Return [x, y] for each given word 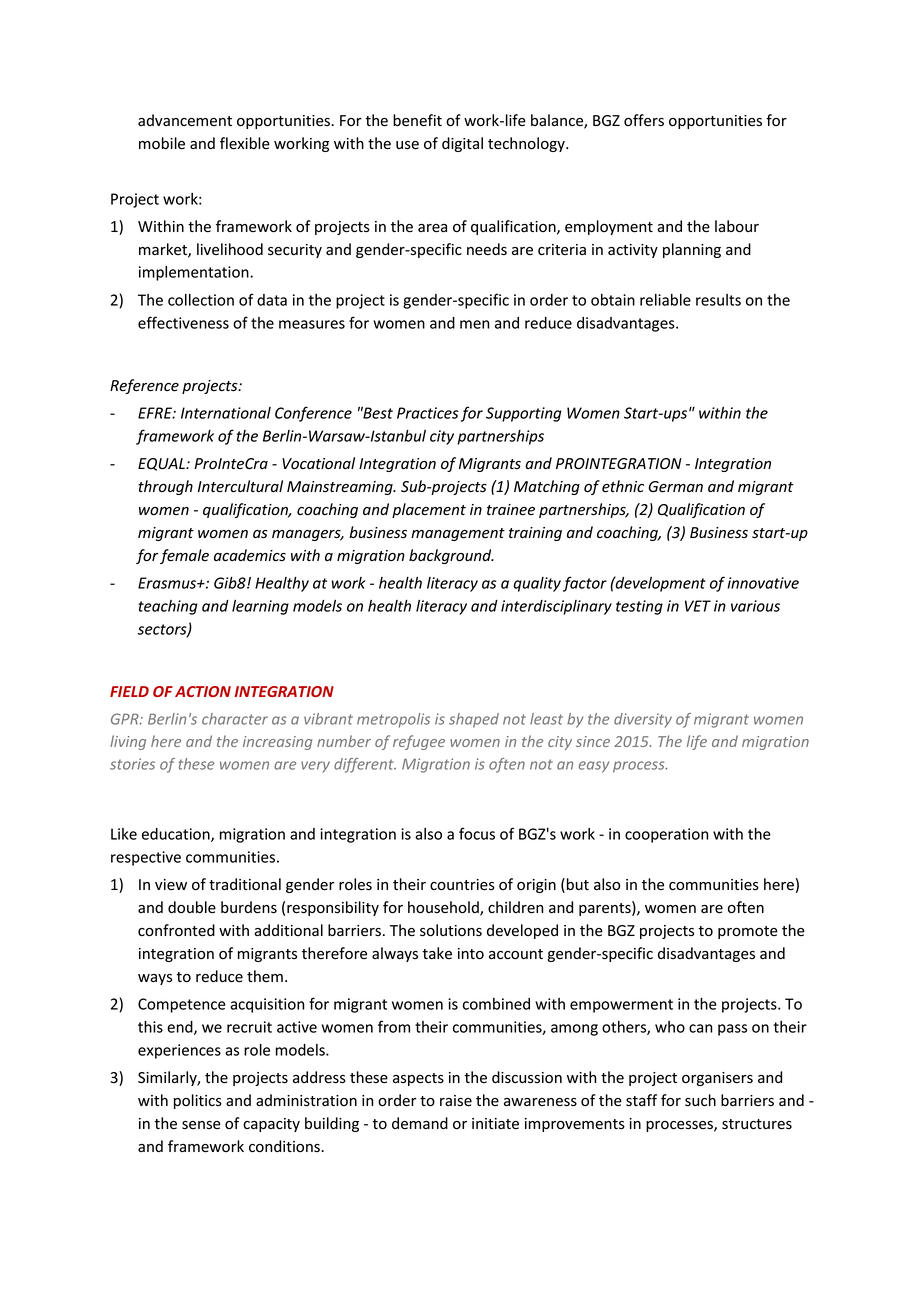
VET [698, 606]
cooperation [666, 835]
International [226, 413]
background [451, 556]
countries [462, 885]
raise [456, 1101]
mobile [162, 143]
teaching [168, 607]
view [171, 885]
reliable [665, 300]
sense [201, 1125]
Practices [428, 413]
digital [462, 144]
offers [644, 120]
